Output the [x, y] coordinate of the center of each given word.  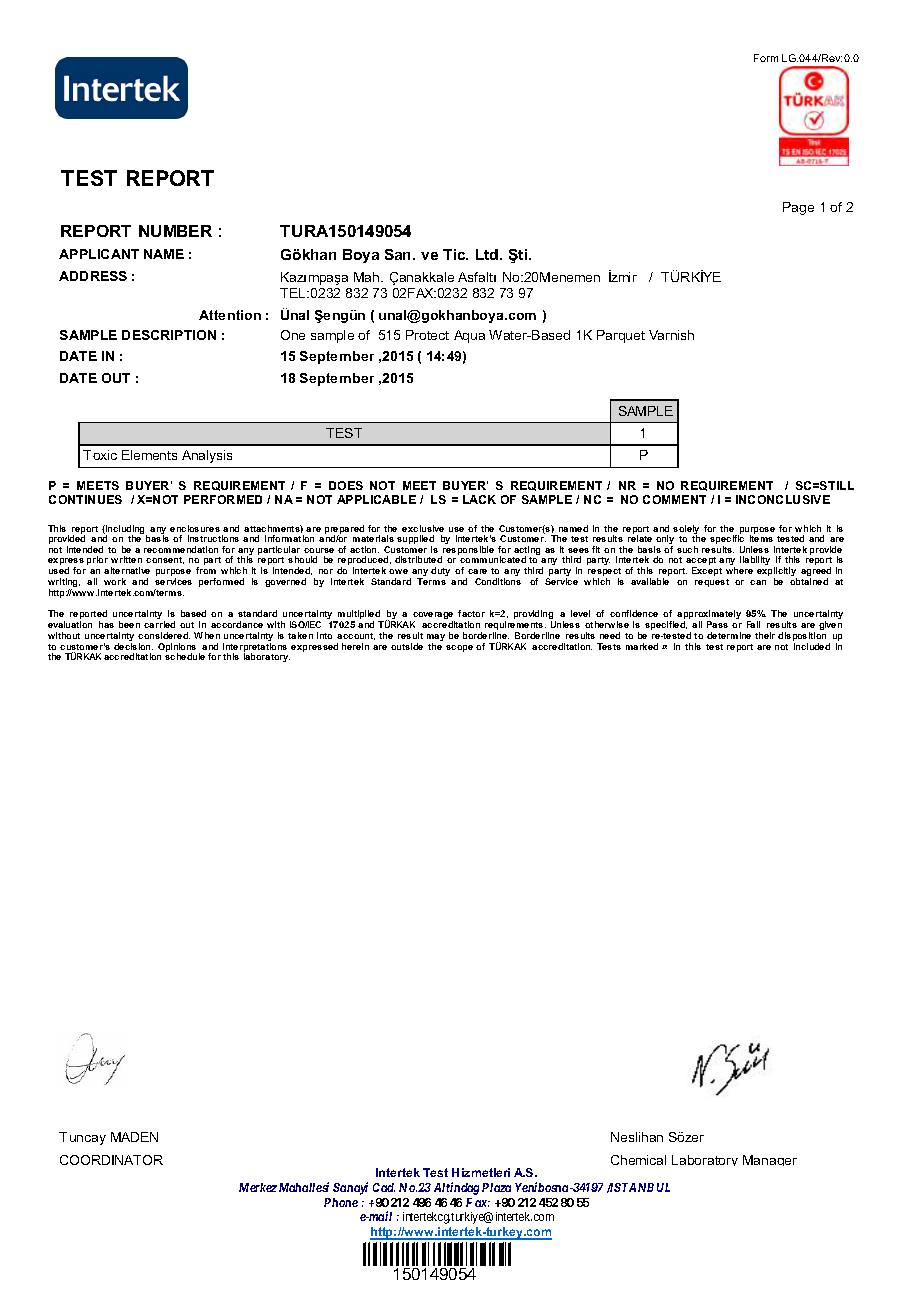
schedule [185, 655]
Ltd [488, 254]
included [812, 646]
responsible [467, 551]
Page [798, 208]
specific [727, 541]
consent [165, 560]
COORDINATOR [111, 1160]
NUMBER [175, 231]
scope [459, 648]
